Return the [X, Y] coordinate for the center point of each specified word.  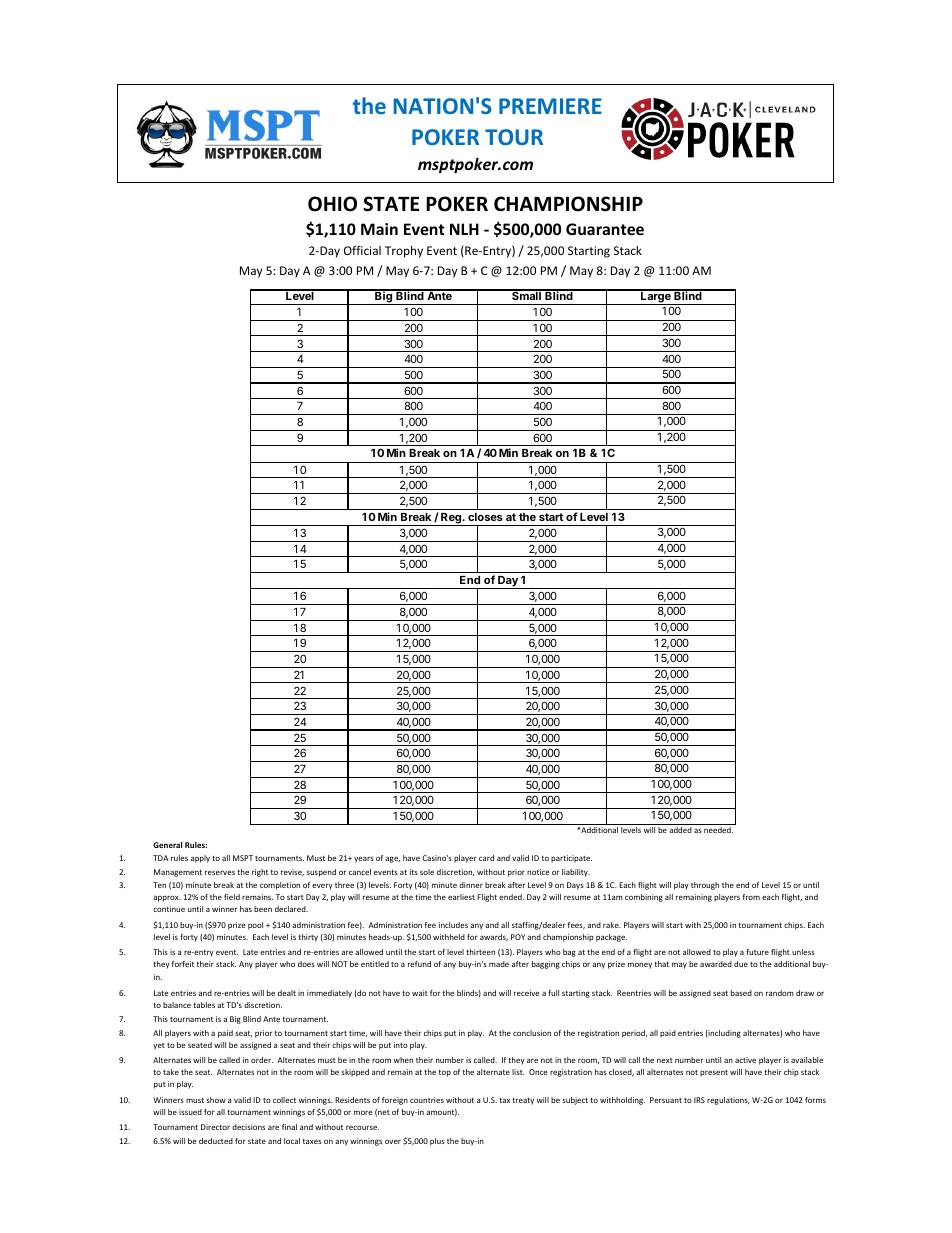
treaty [523, 1101]
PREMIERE [550, 106]
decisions [248, 1127]
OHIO [332, 204]
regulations [728, 1101]
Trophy [404, 252]
